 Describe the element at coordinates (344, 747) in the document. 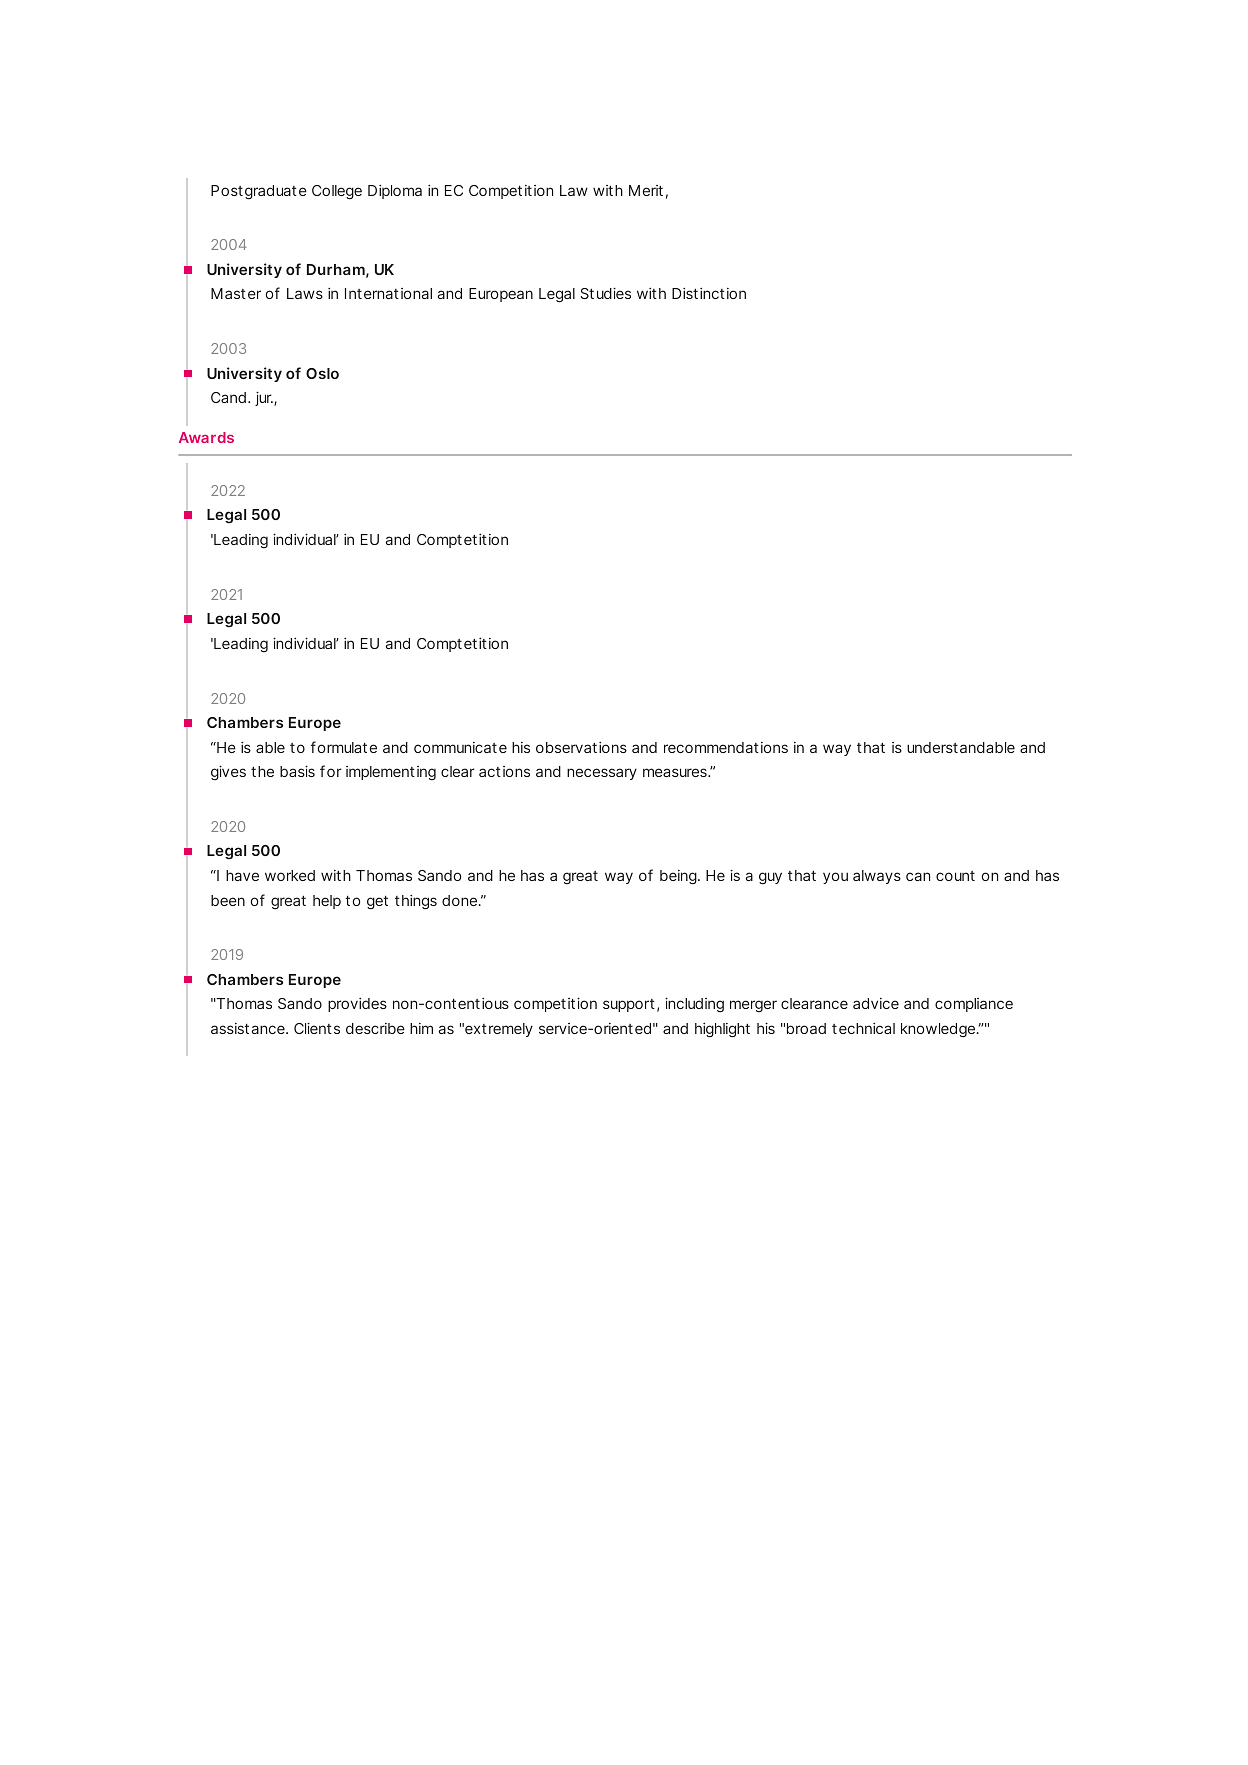

I see `formulate` at that location.
